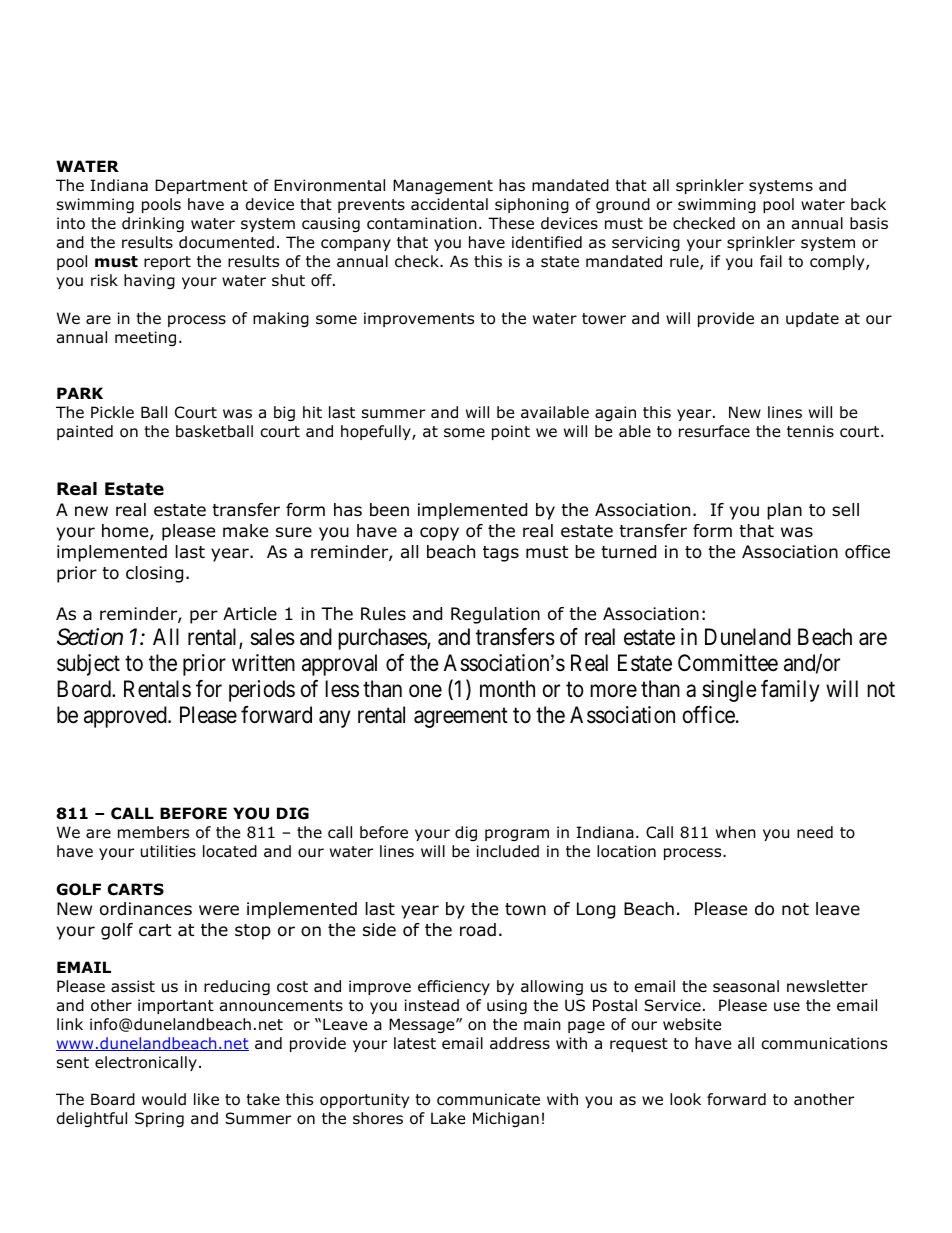 The height and width of the screenshot is (1233, 952). I want to click on drinking, so click(153, 224).
